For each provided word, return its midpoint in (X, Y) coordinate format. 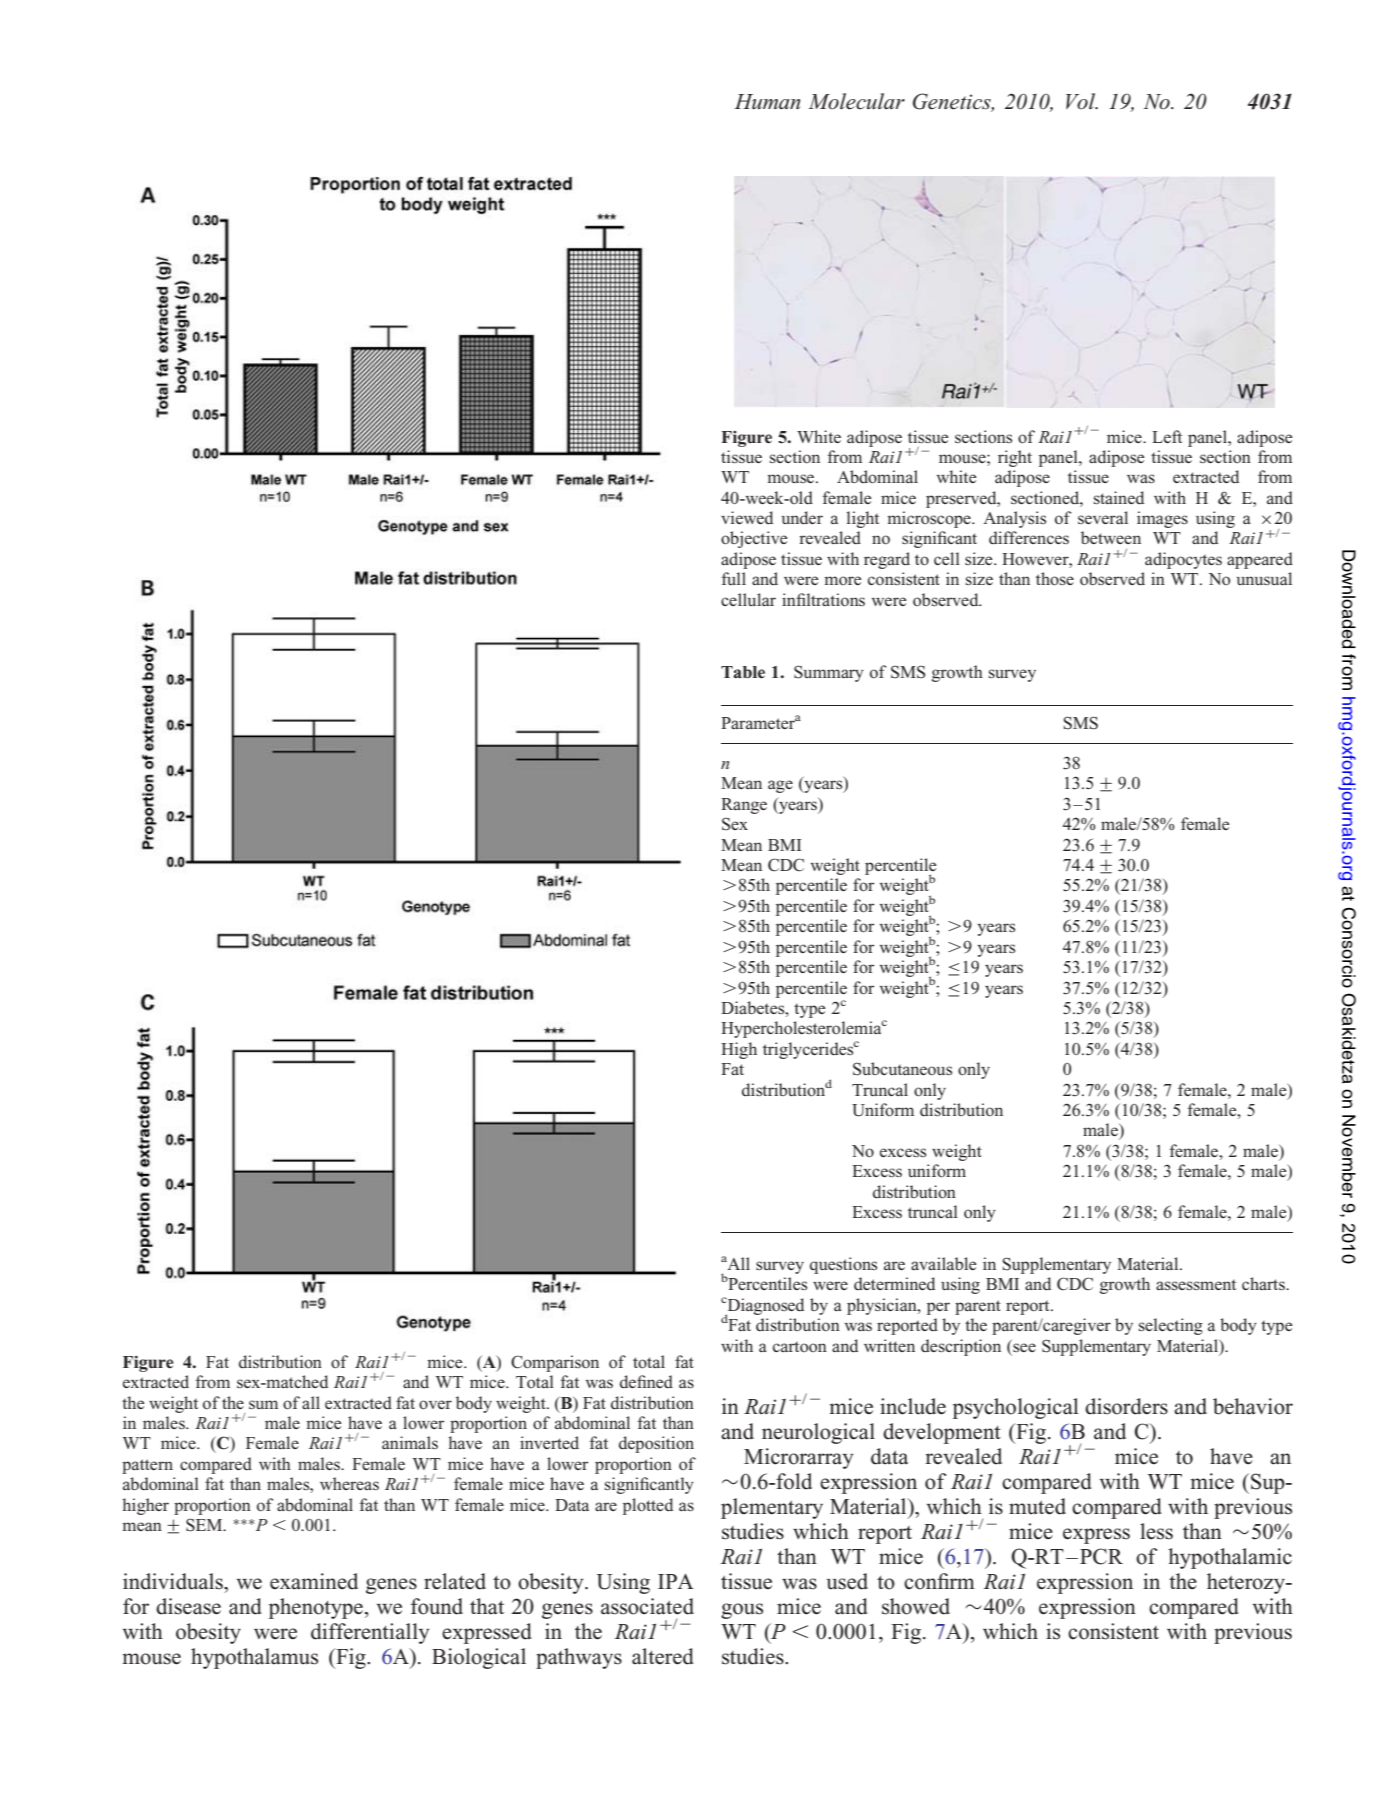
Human (767, 101)
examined (314, 1581)
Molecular (856, 101)
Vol (1082, 101)
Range (744, 806)
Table (743, 672)
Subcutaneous (902, 1069)
